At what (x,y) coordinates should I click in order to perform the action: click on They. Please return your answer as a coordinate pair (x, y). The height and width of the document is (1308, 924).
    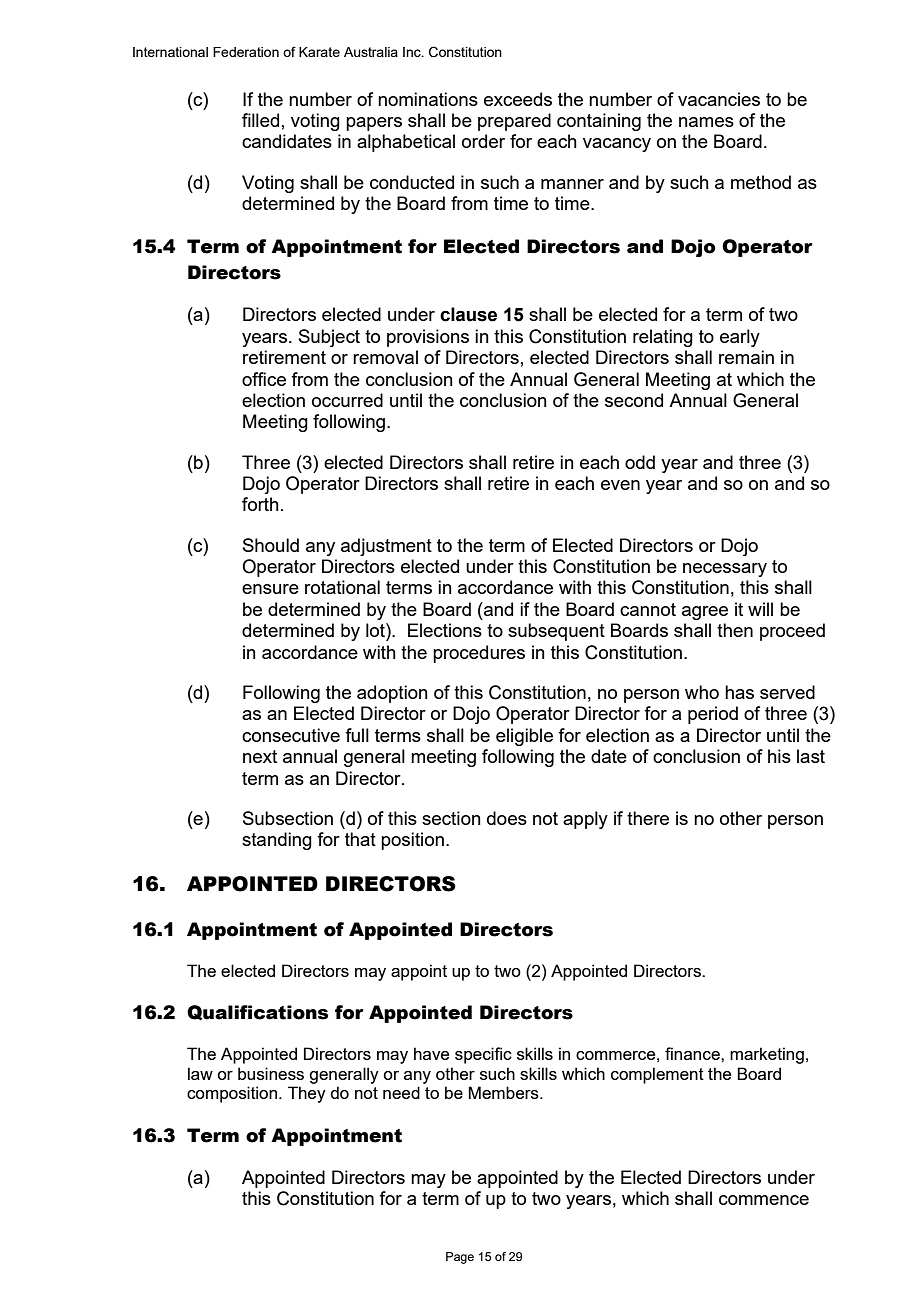
    Looking at the image, I should click on (307, 1094).
